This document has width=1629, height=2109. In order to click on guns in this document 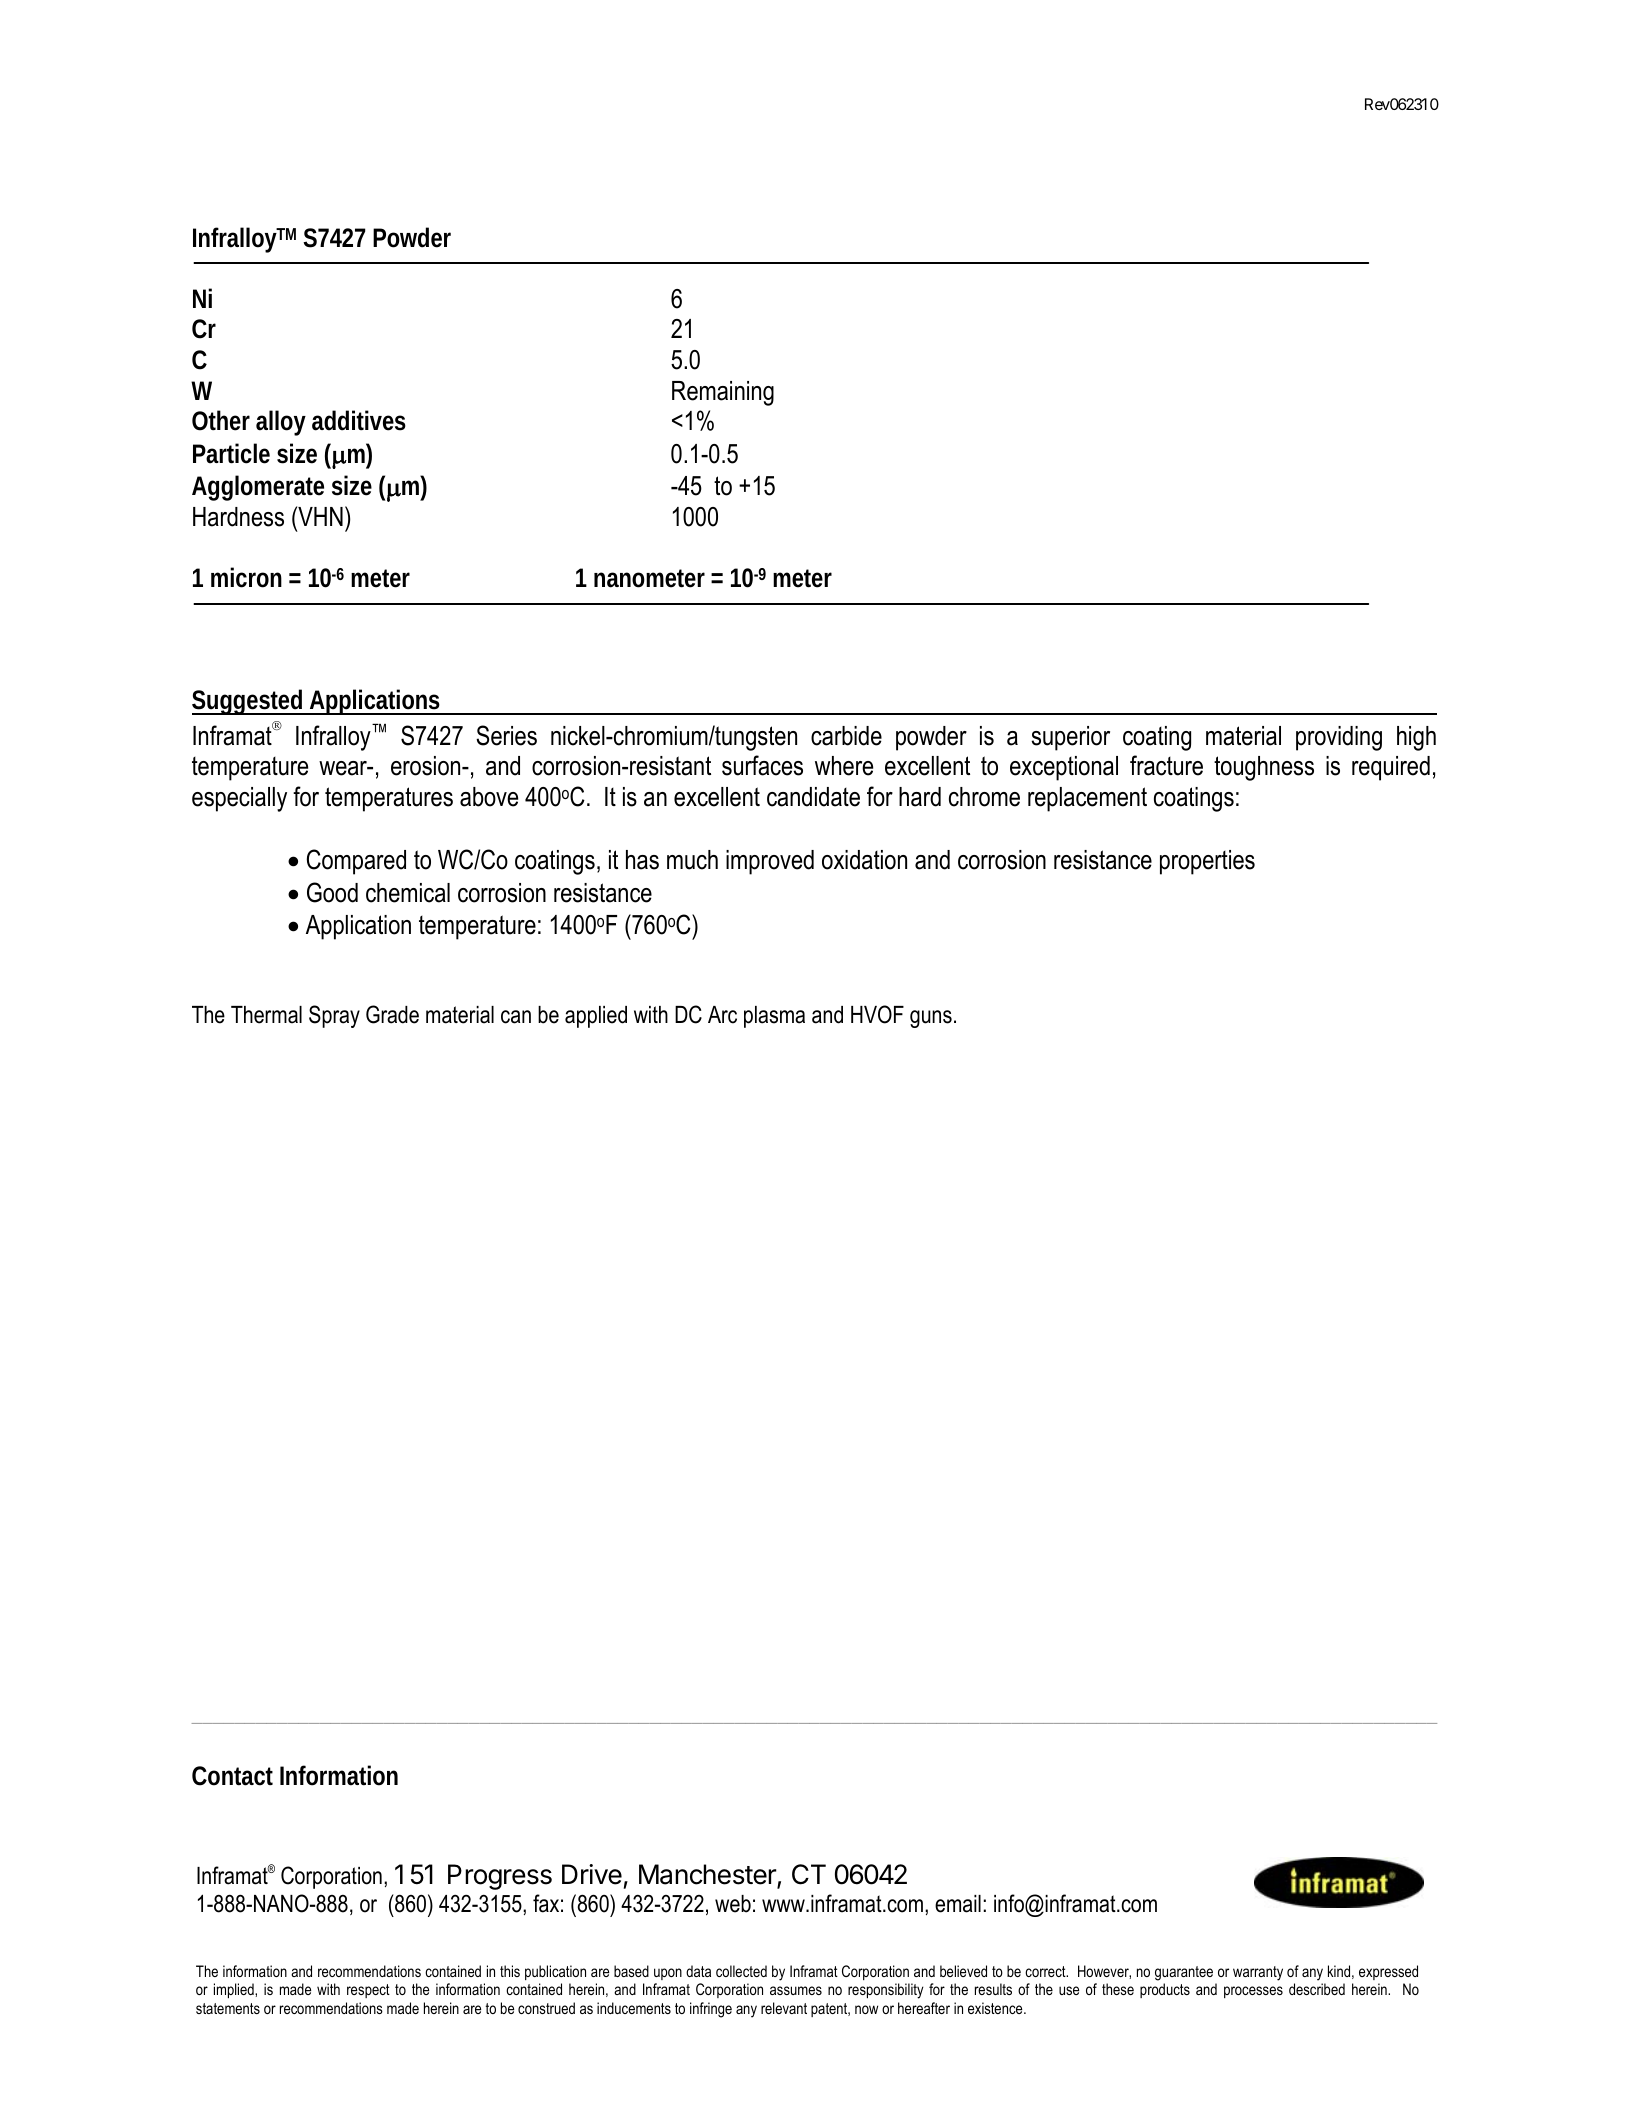, I will do `click(931, 1019)`.
